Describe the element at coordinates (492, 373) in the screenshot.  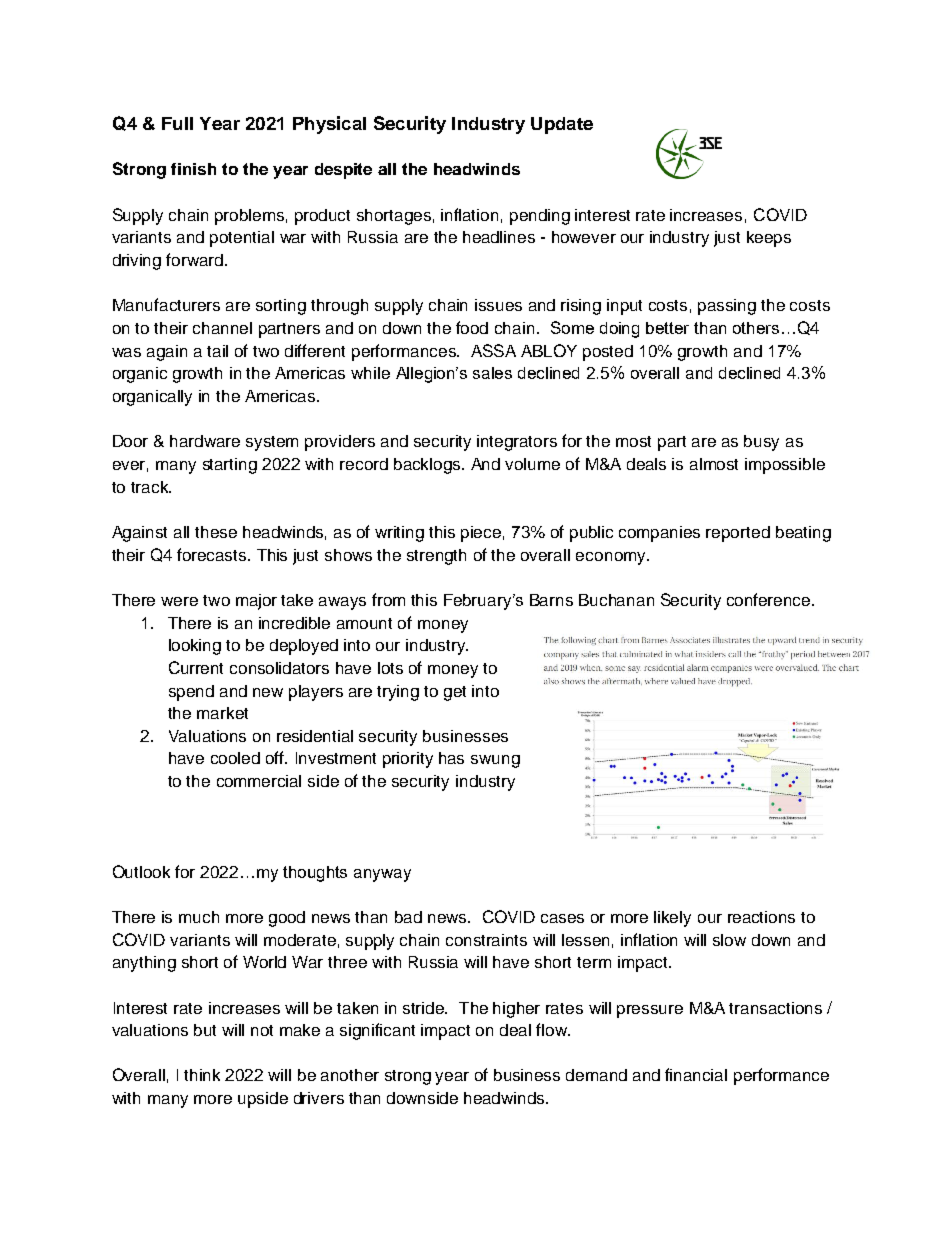
I see `sales` at that location.
